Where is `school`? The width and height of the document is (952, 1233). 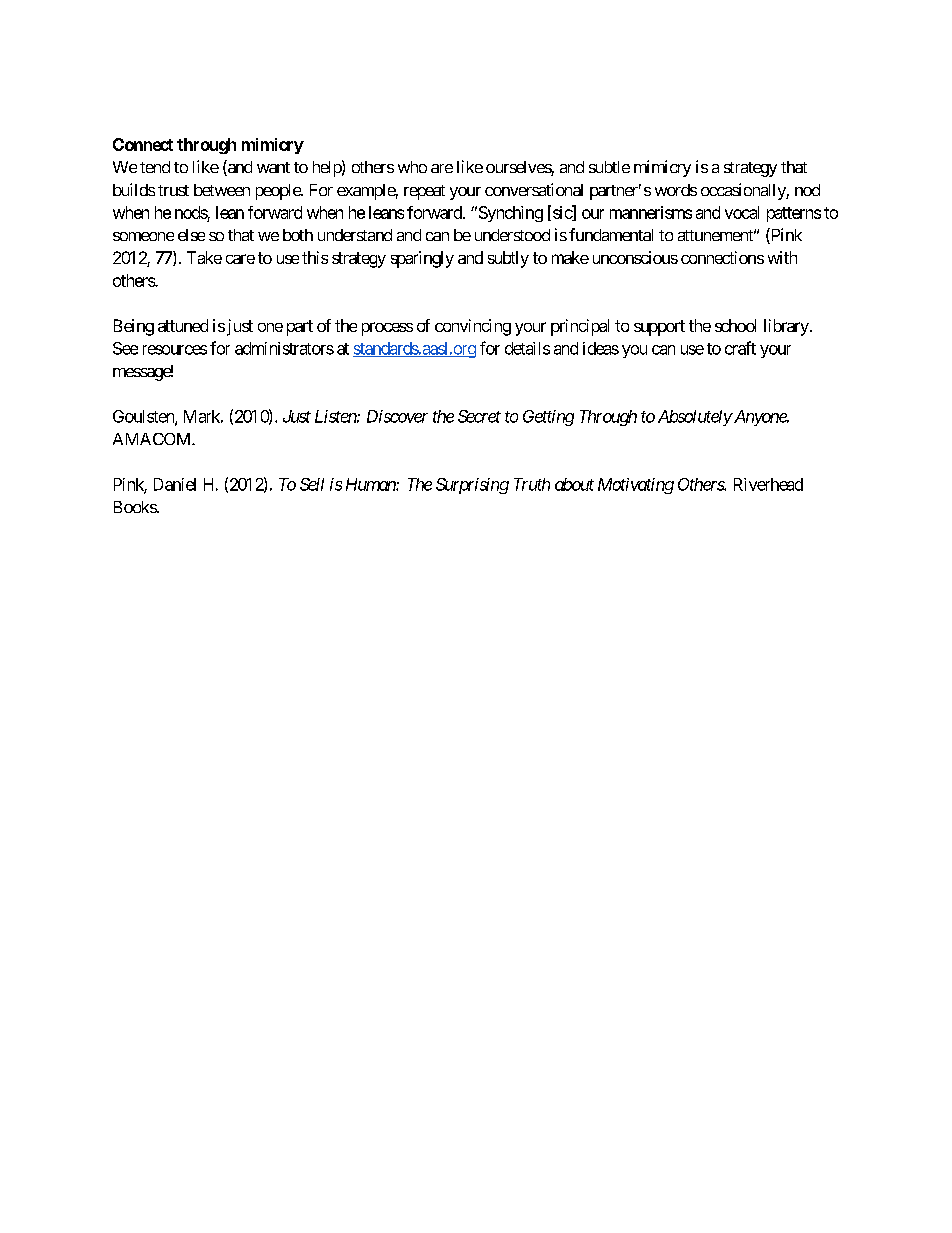
school is located at coordinates (735, 325).
